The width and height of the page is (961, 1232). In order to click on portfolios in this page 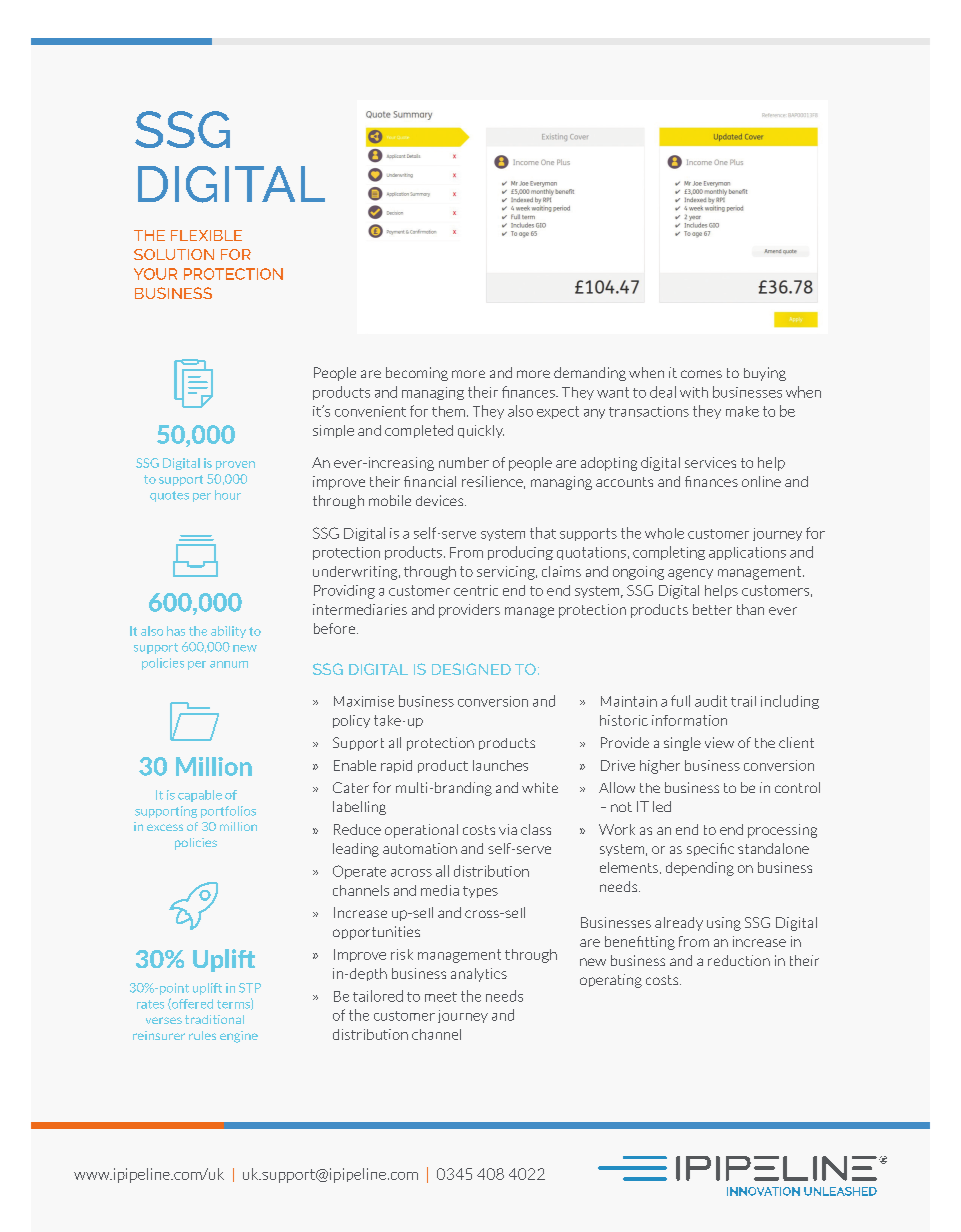, I will do `click(228, 812)`.
